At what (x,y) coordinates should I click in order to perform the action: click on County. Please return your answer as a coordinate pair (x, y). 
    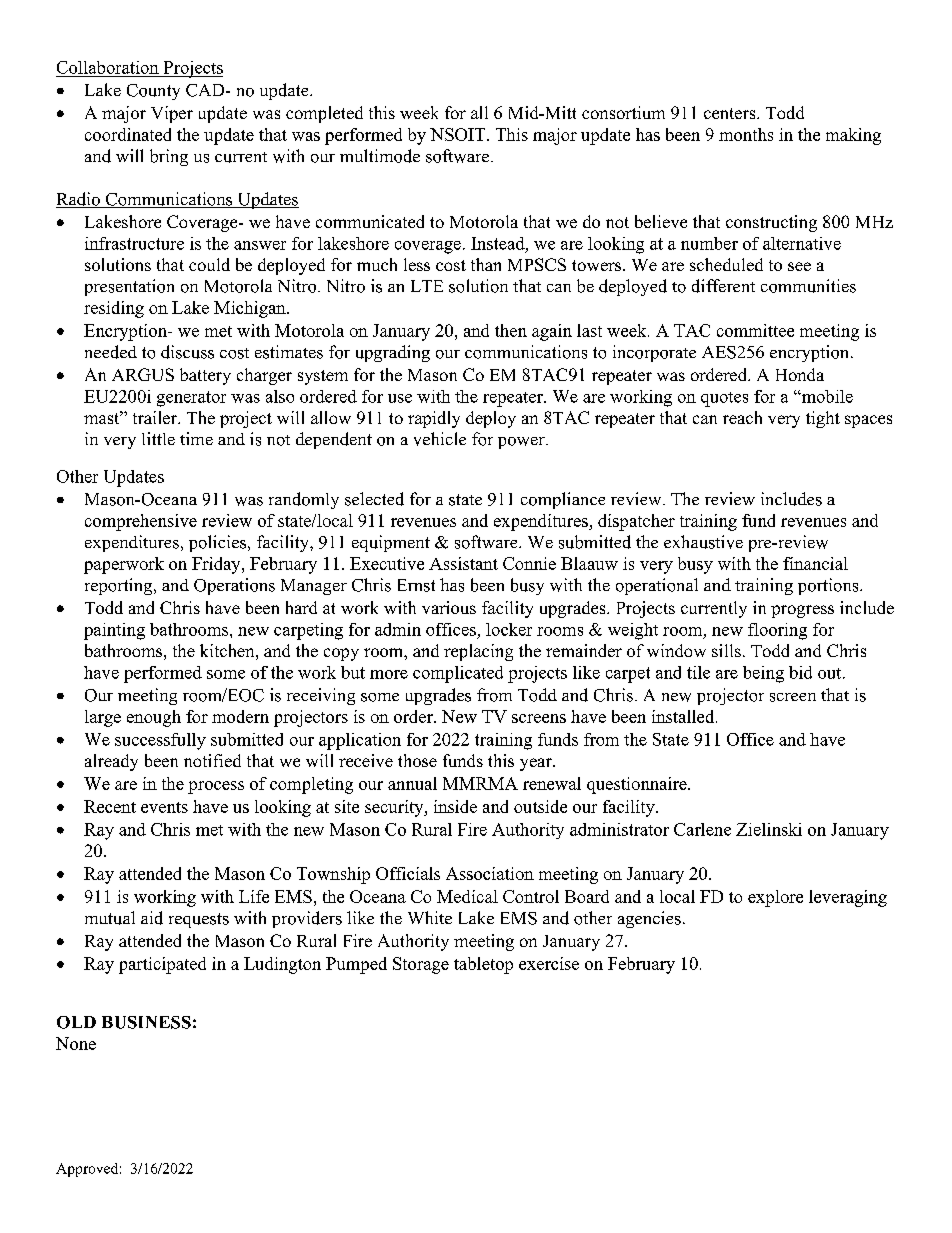
    Looking at the image, I should click on (153, 92).
